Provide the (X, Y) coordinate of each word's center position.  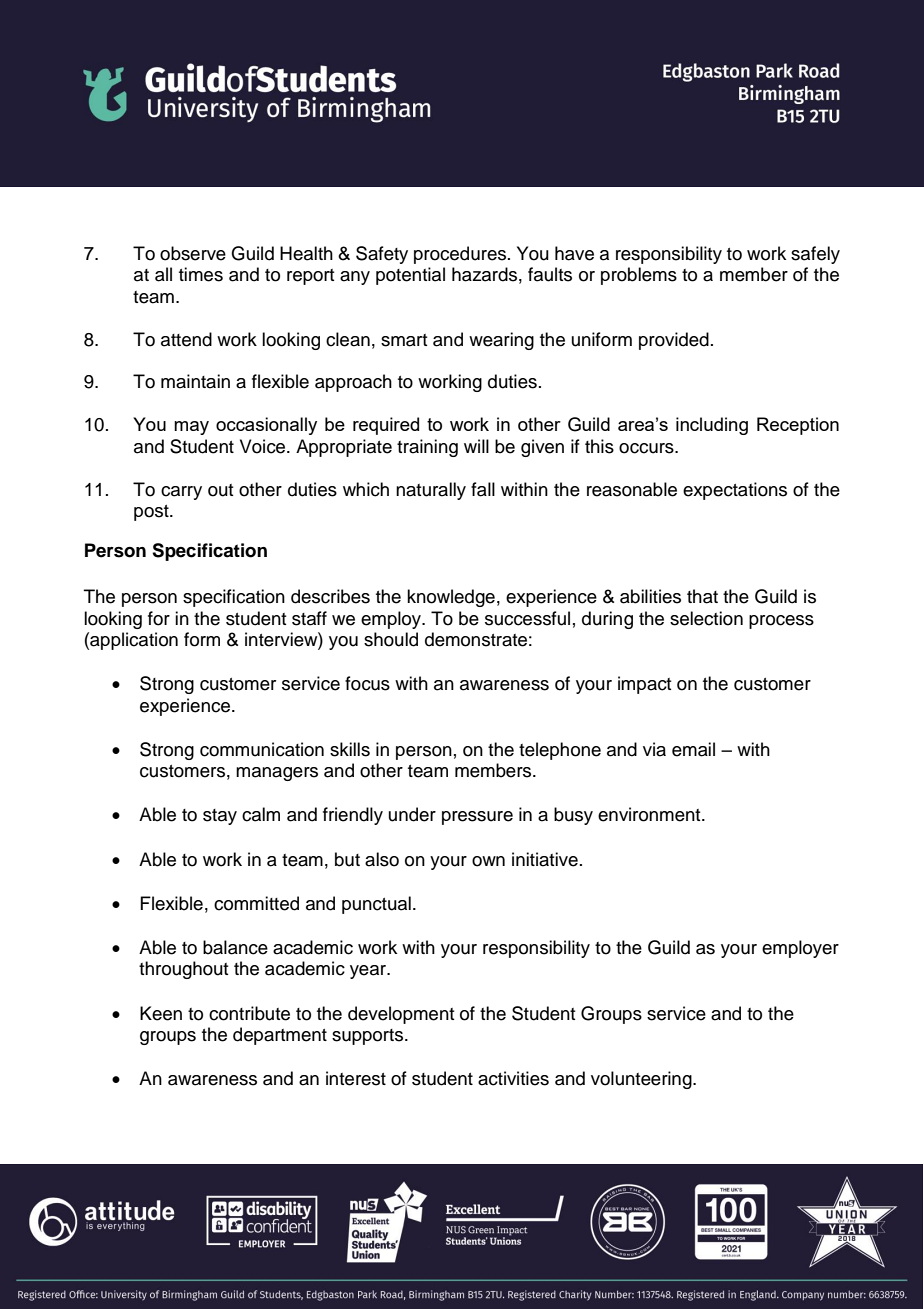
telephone (560, 751)
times (201, 274)
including (712, 426)
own (488, 861)
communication (262, 749)
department (280, 1036)
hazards (484, 274)
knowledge (451, 598)
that (702, 596)
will (476, 446)
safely (815, 255)
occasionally (266, 426)
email (693, 749)
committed (256, 903)
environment (650, 814)
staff (309, 618)
